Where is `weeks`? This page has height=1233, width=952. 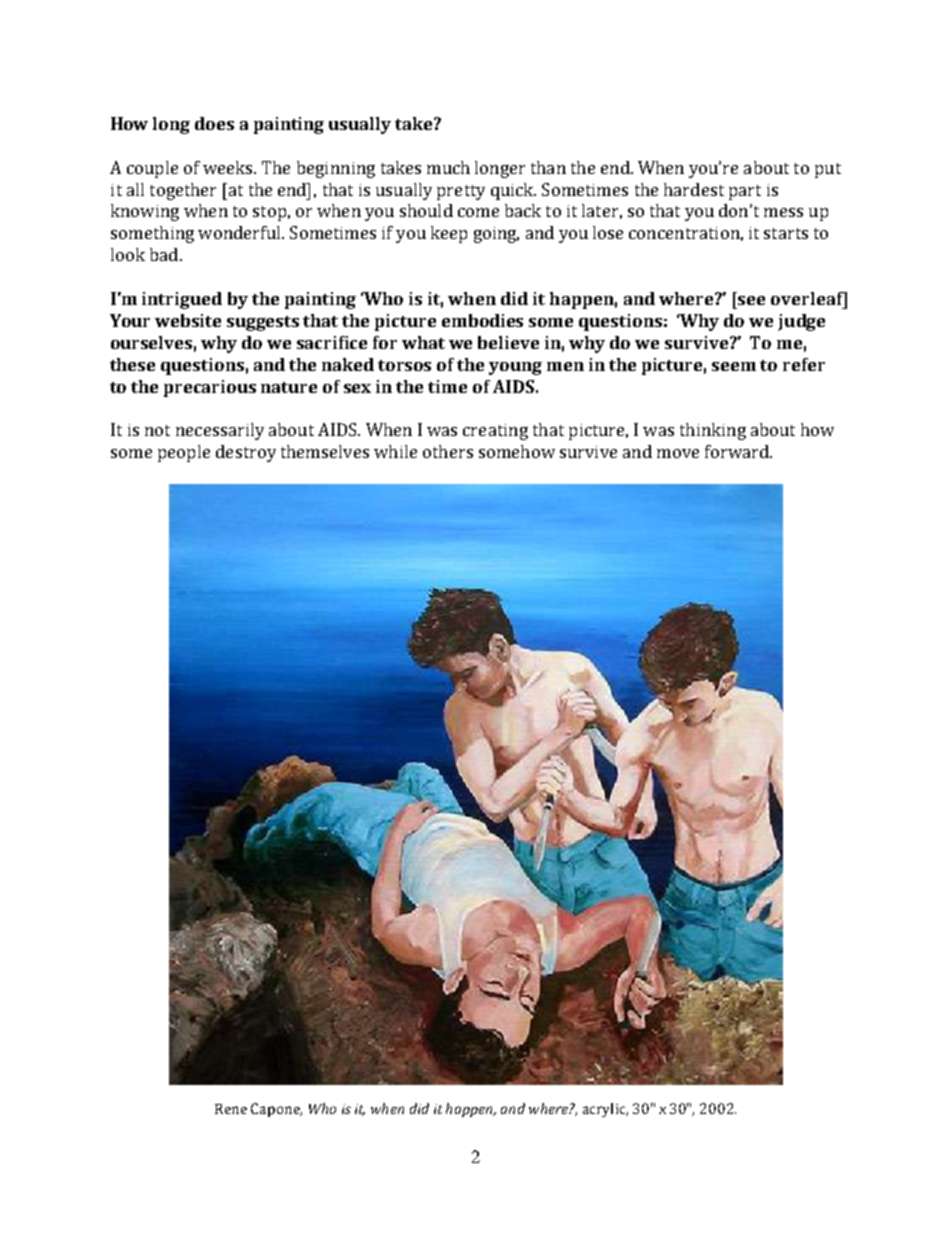
weeks is located at coordinates (229, 167).
